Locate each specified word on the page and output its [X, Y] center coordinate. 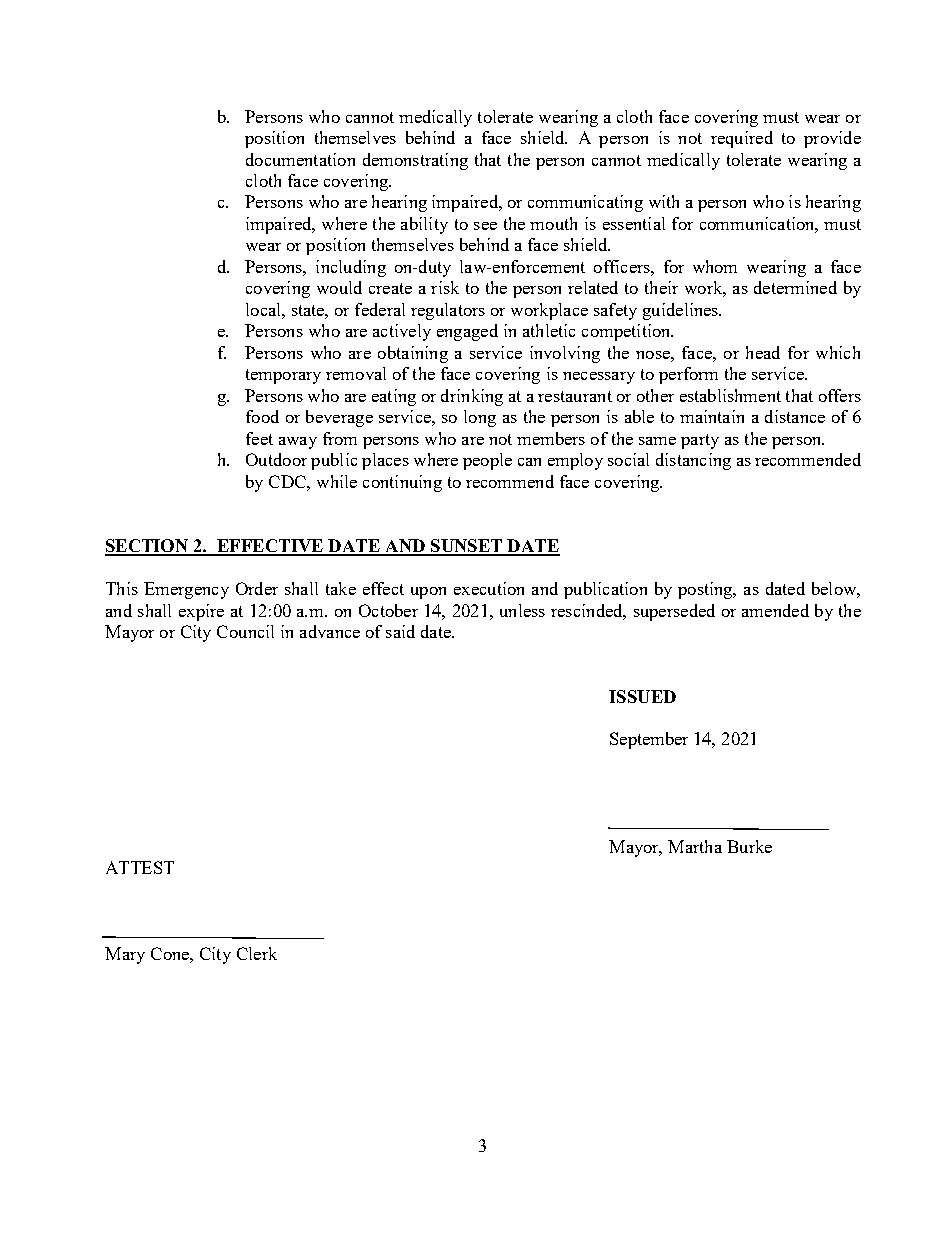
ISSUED [642, 696]
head [763, 352]
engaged [467, 332]
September [649, 740]
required [742, 139]
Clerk [257, 953]
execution [489, 588]
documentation [300, 159]
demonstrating [415, 161]
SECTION [148, 547]
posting [706, 590]
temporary [283, 376]
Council [245, 631]
